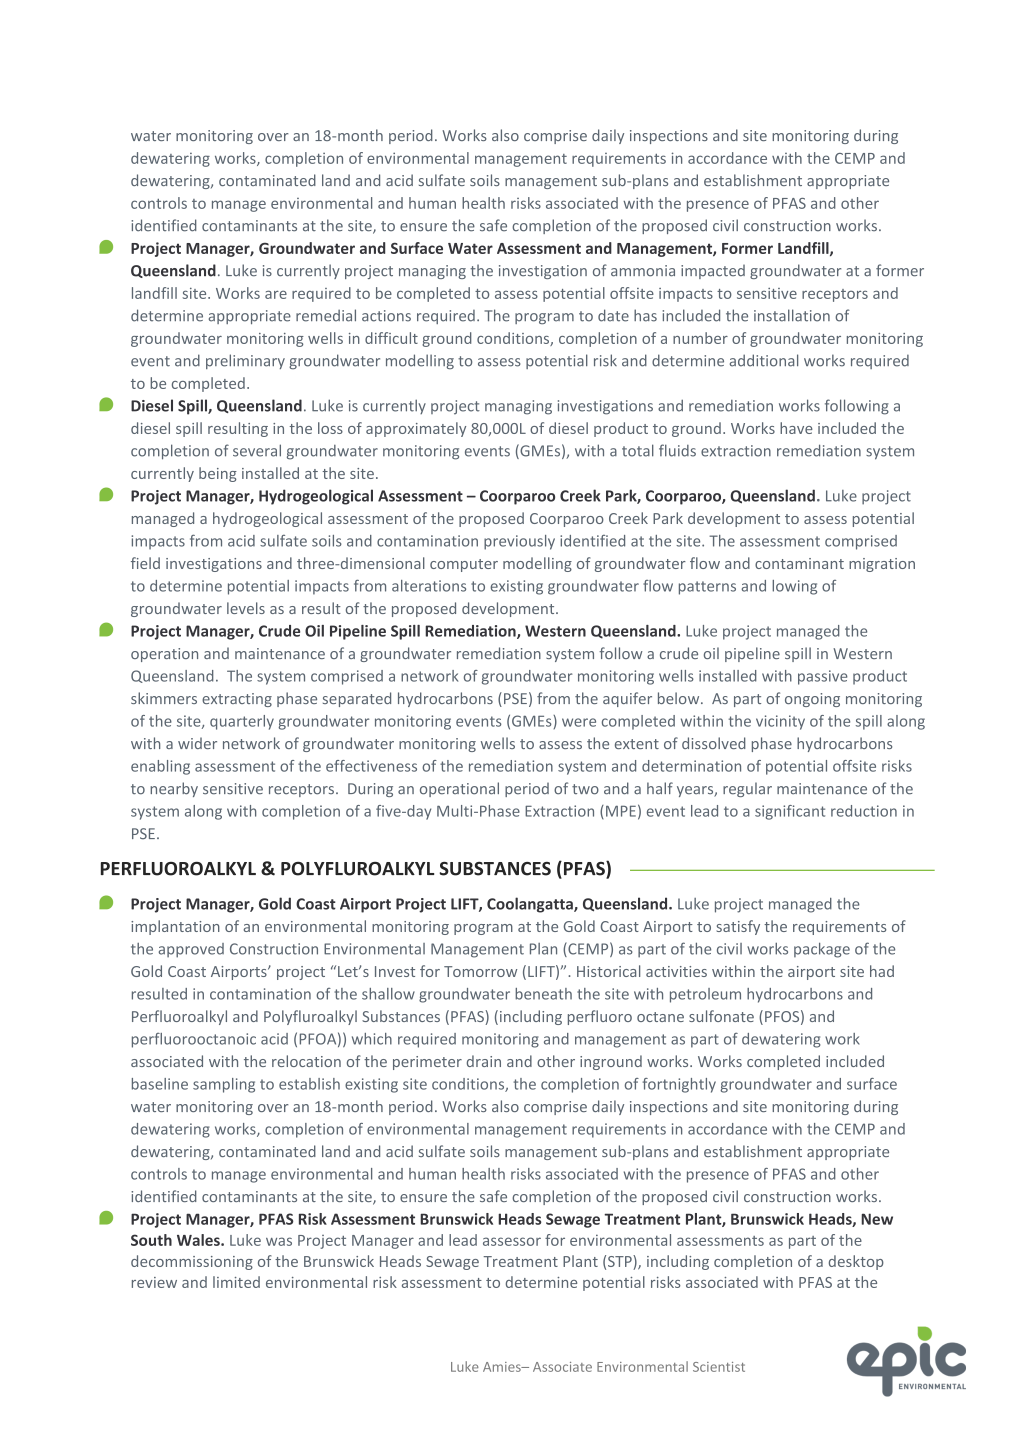  What do you see at coordinates (236, 1282) in the screenshot?
I see `limited` at bounding box center [236, 1282].
